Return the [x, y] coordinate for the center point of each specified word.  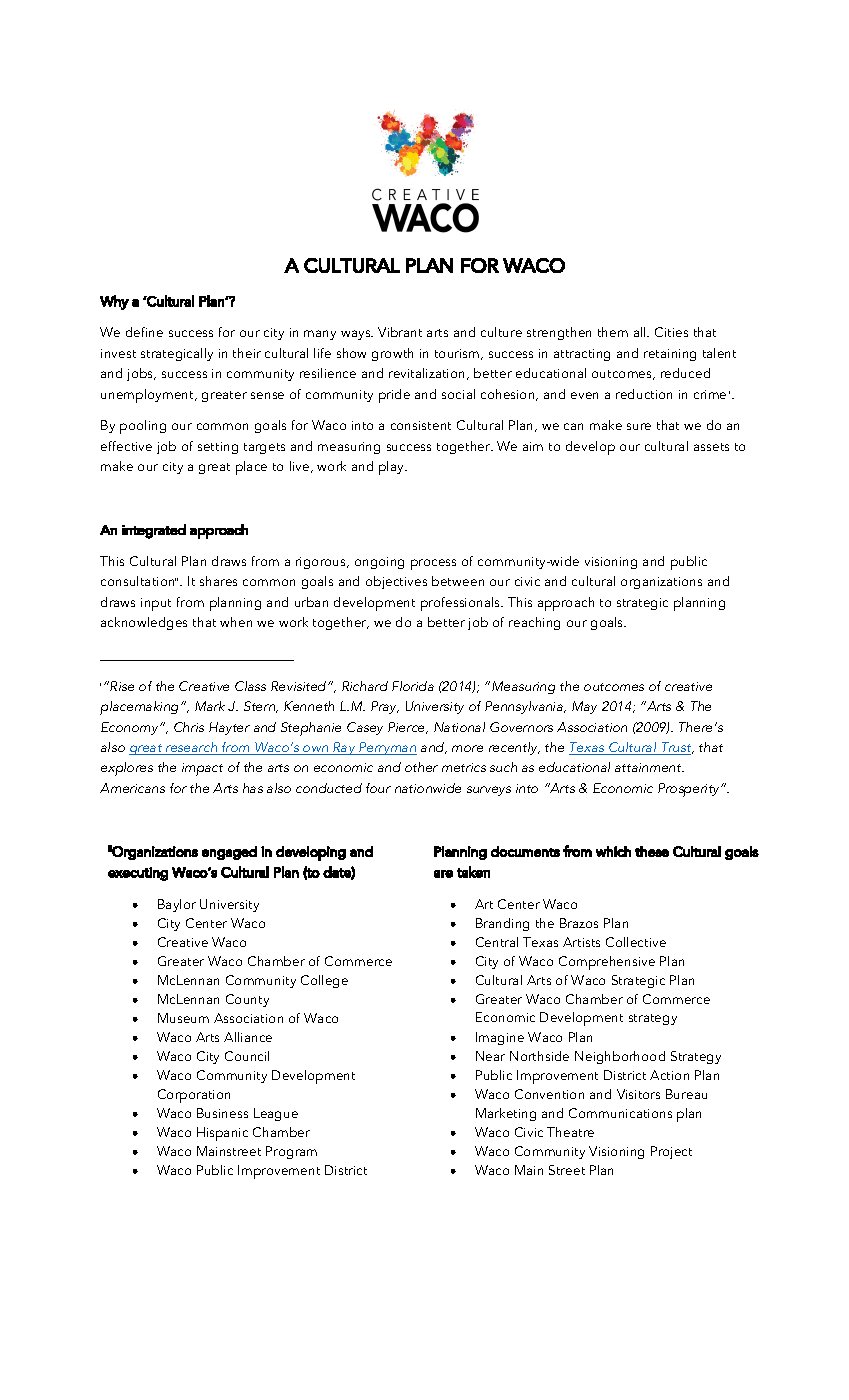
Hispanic [222, 1134]
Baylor [177, 905]
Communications [620, 1113]
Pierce [408, 728]
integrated [154, 531]
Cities [671, 332]
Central [497, 942]
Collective [636, 942]
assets [711, 447]
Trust [676, 748]
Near [490, 1056]
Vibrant [400, 332]
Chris [189, 727]
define [144, 332]
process [433, 564]
